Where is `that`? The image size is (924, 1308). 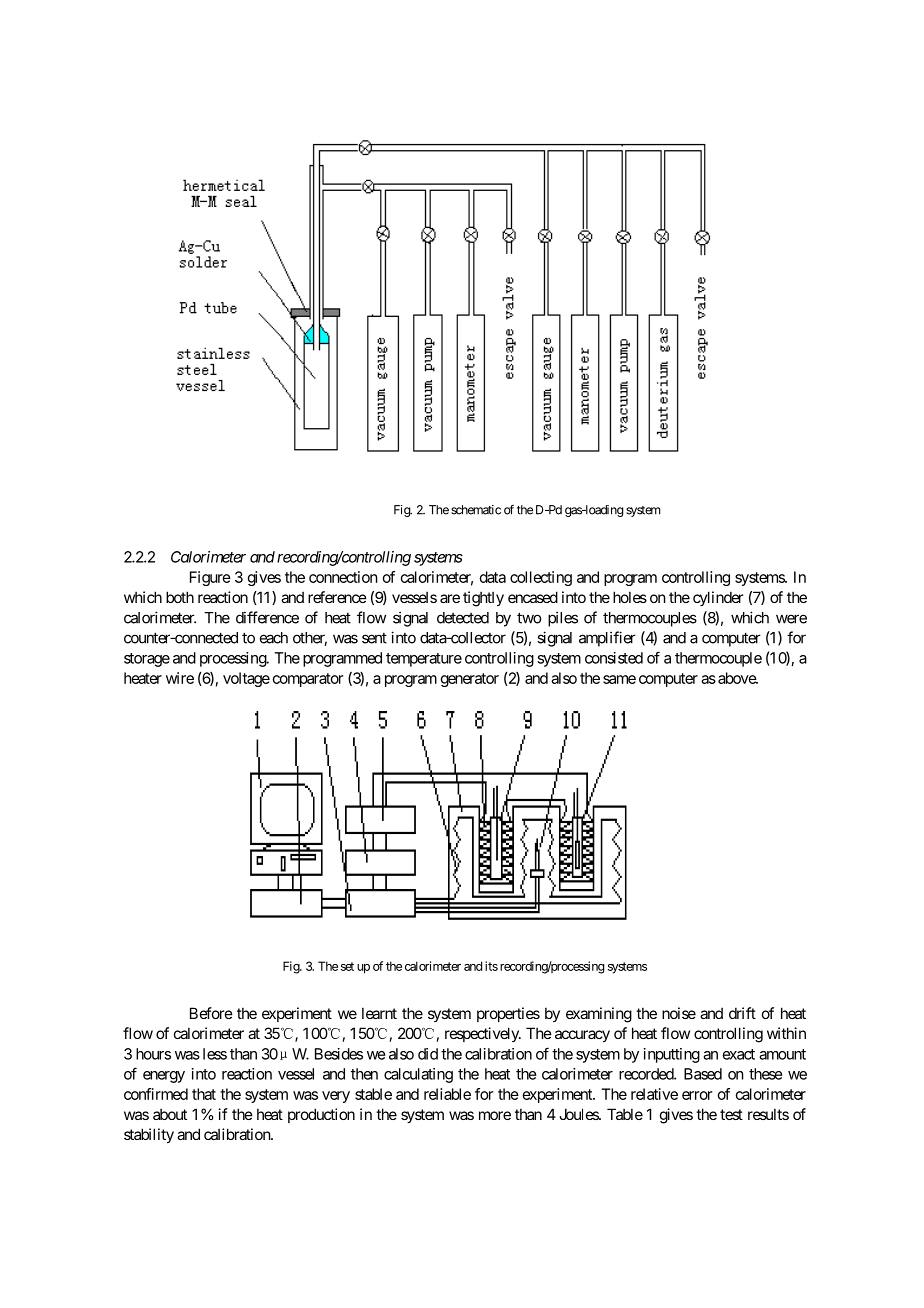 that is located at coordinates (204, 1094).
